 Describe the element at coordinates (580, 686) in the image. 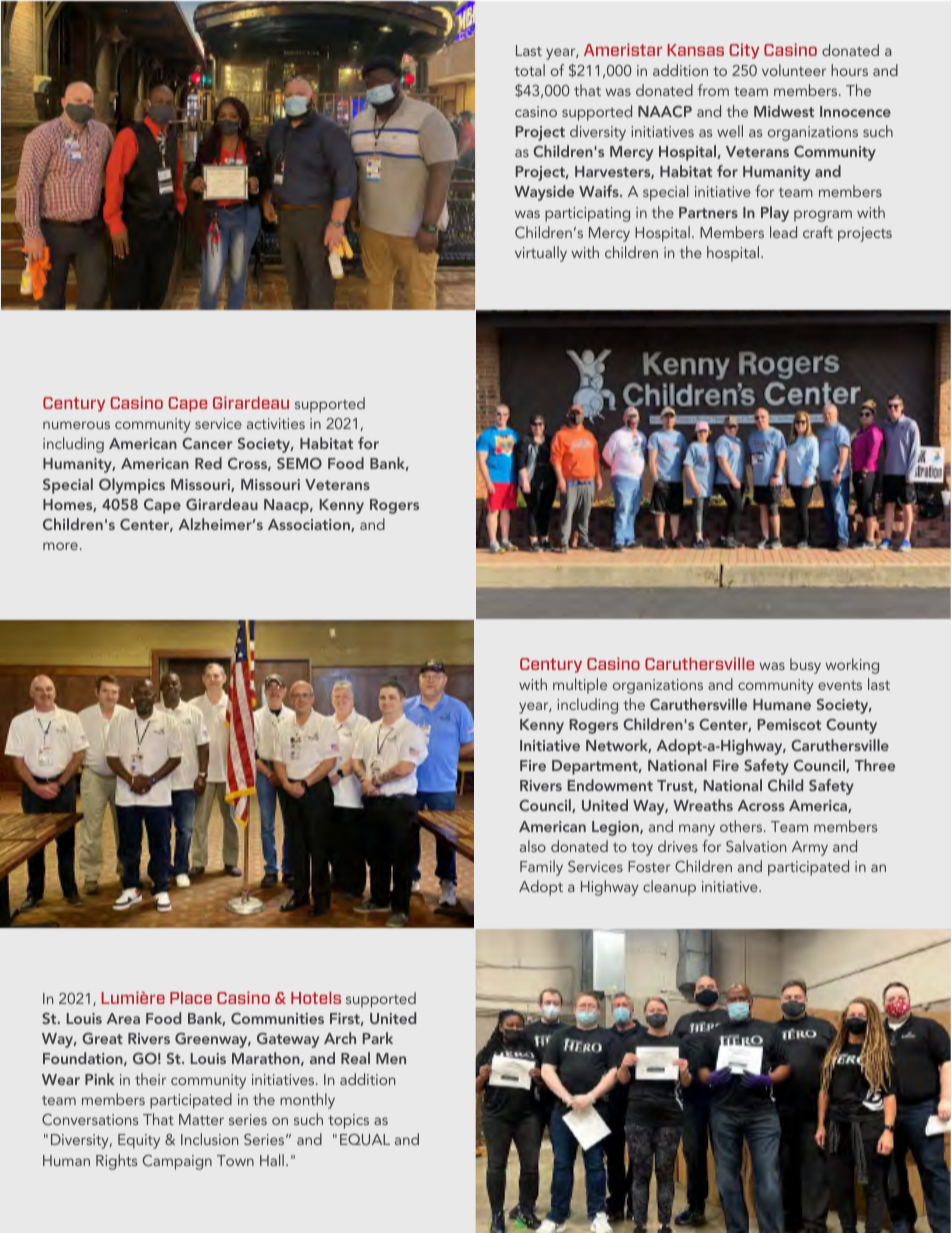

I see `multiple` at that location.
